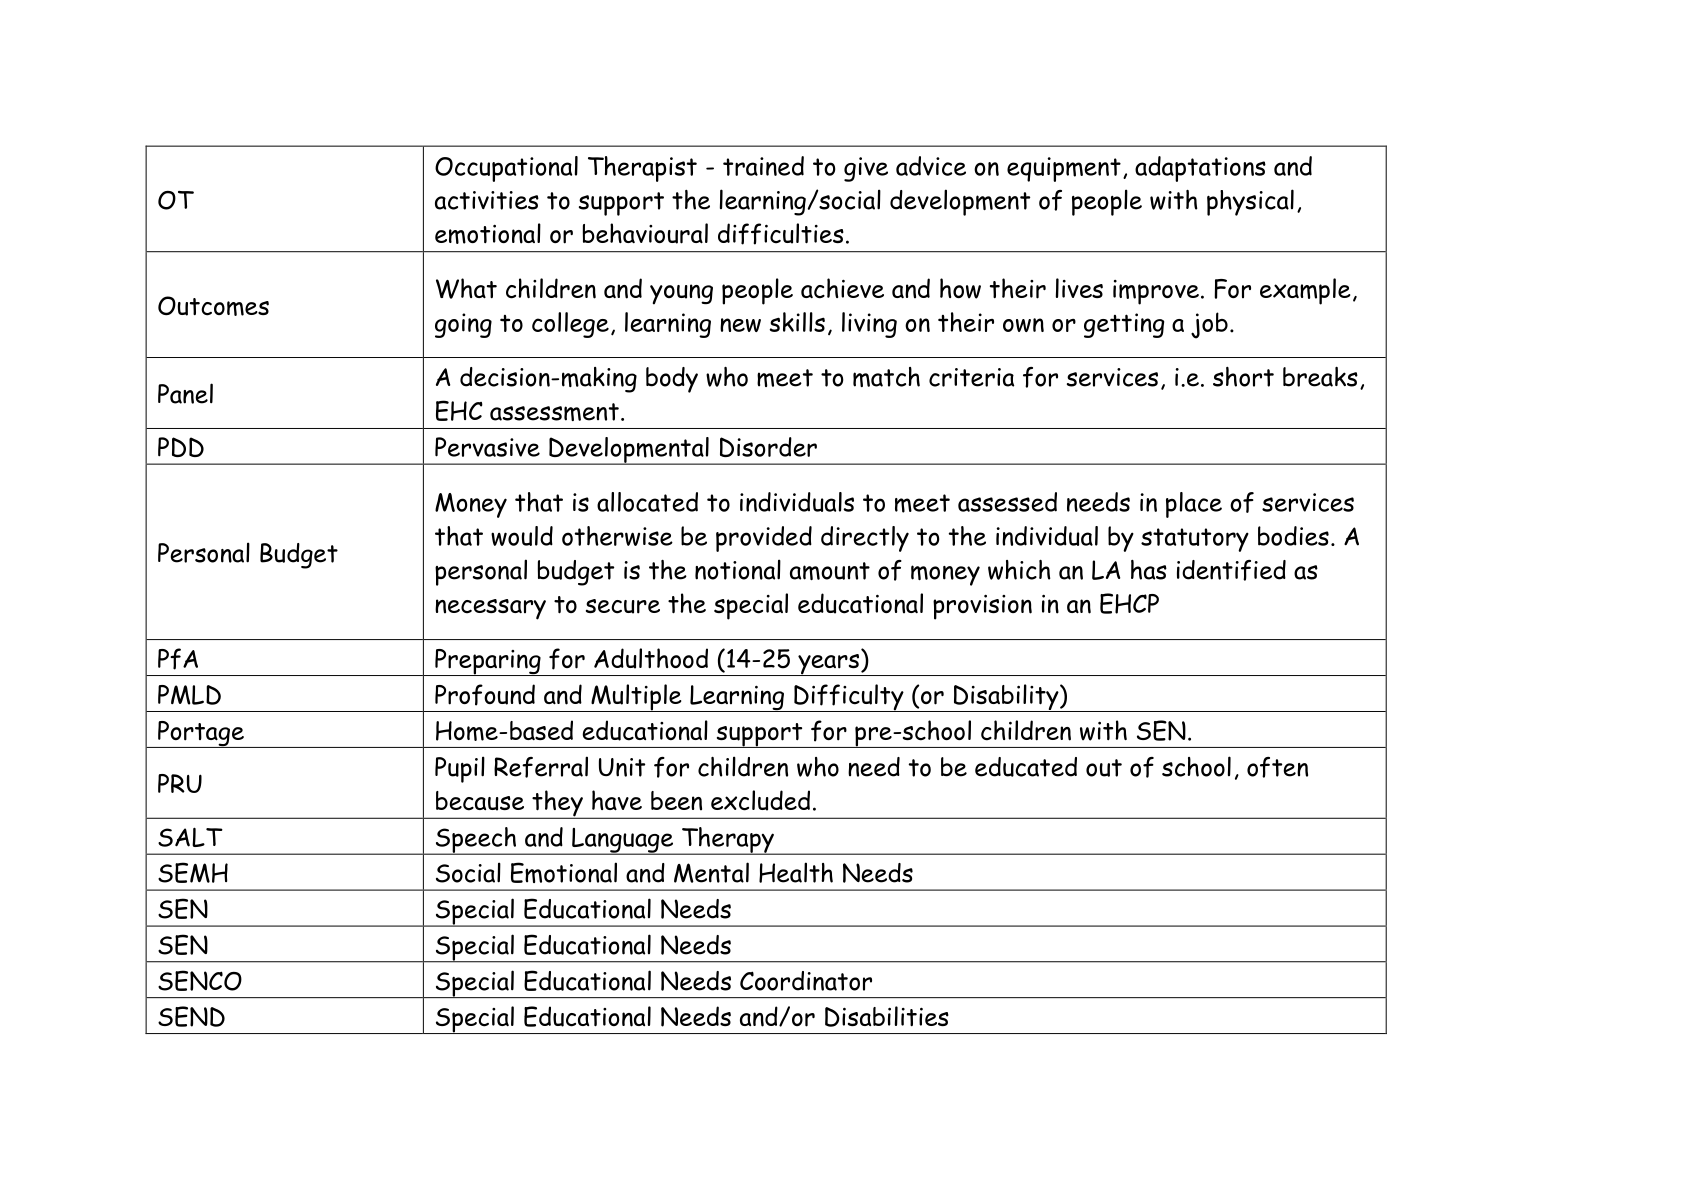  I want to click on activities, so click(487, 200).
